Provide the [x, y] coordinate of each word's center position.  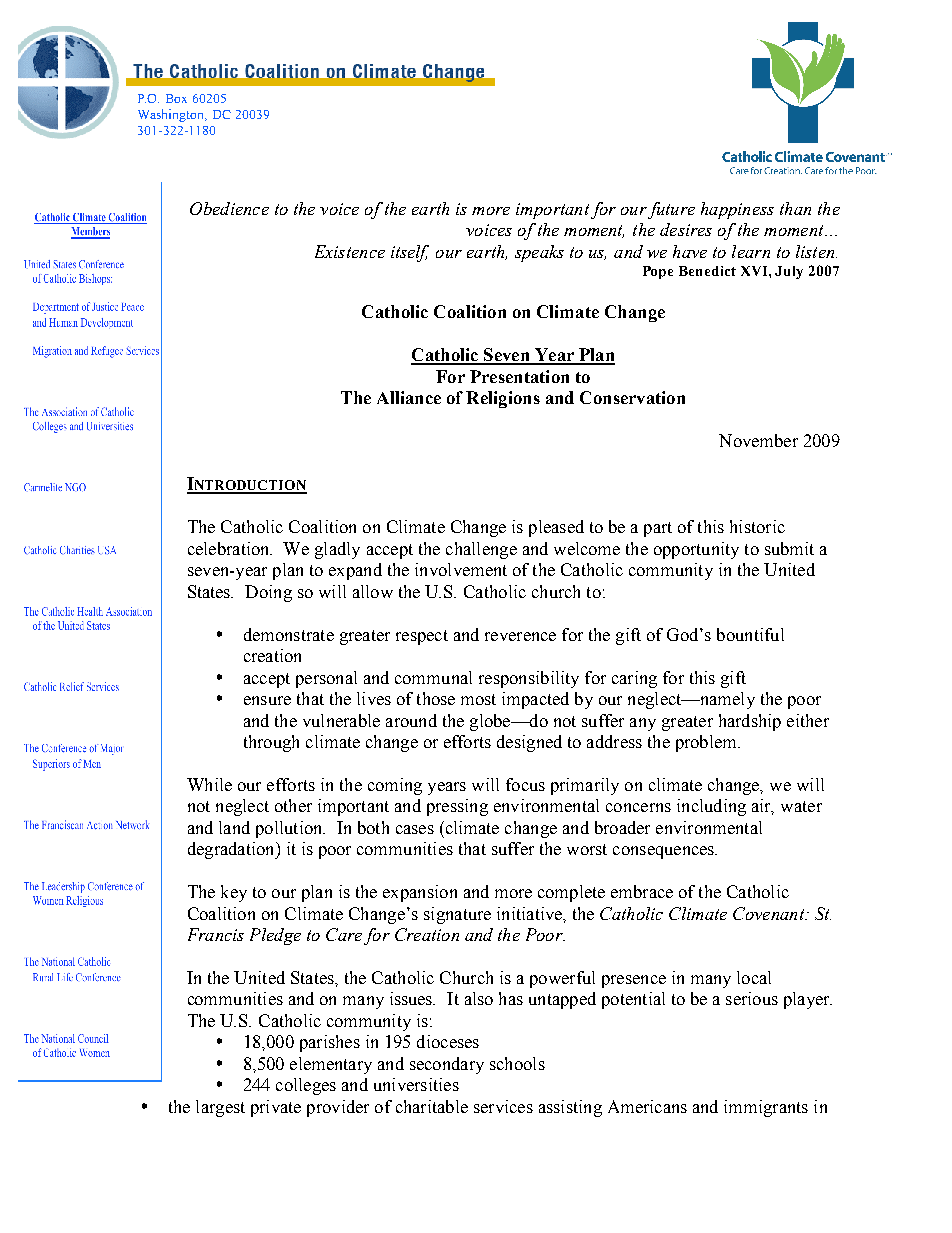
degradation [232, 850]
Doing [268, 593]
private [276, 1108]
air [763, 807]
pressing [457, 807]
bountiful [750, 634]
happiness [737, 210]
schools [517, 1063]
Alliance [409, 397]
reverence [520, 636]
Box [176, 98]
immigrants [766, 1108]
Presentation [519, 376]
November [758, 440]
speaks [539, 253]
